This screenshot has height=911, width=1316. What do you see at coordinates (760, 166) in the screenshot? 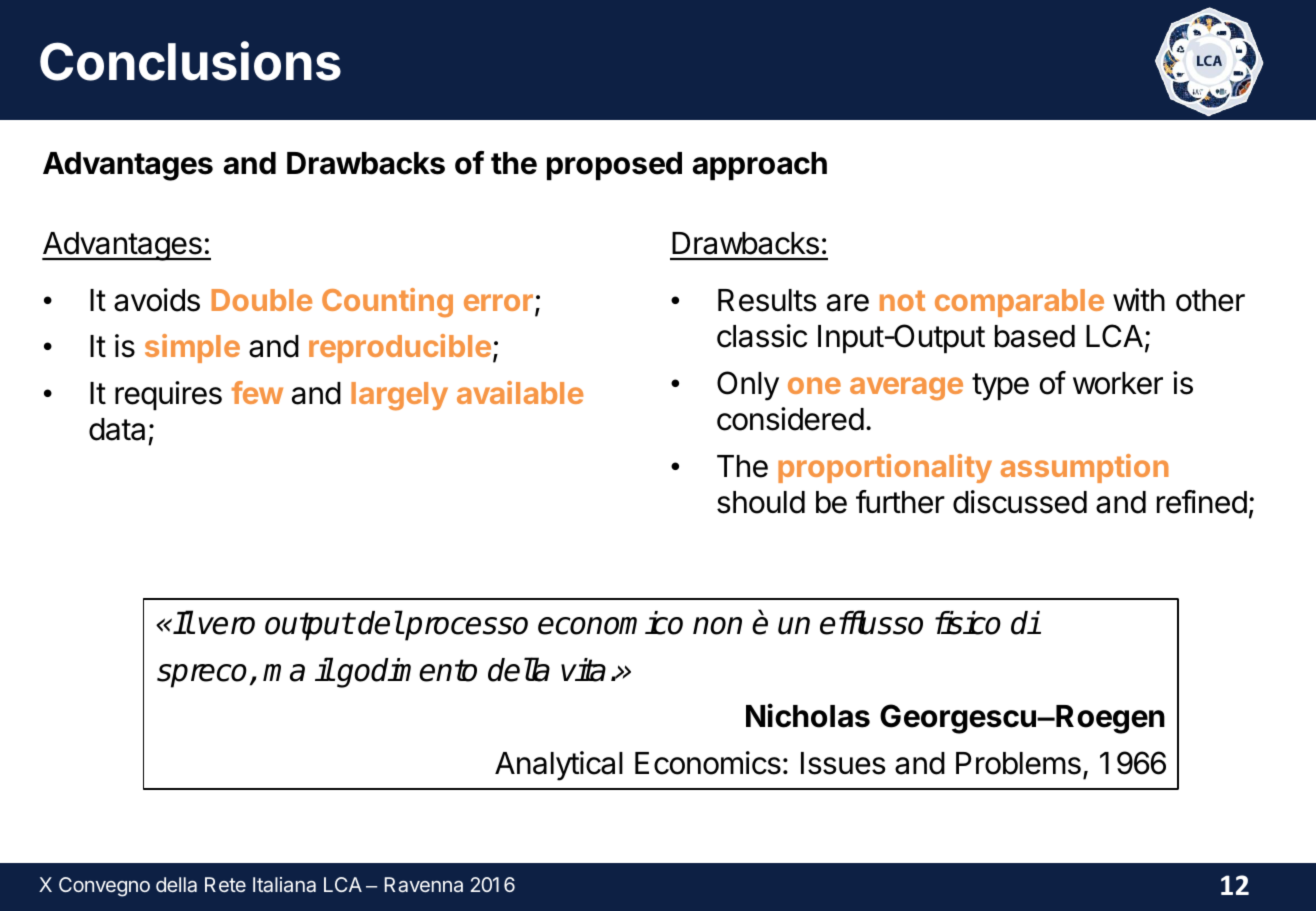
I see `approach` at bounding box center [760, 166].
